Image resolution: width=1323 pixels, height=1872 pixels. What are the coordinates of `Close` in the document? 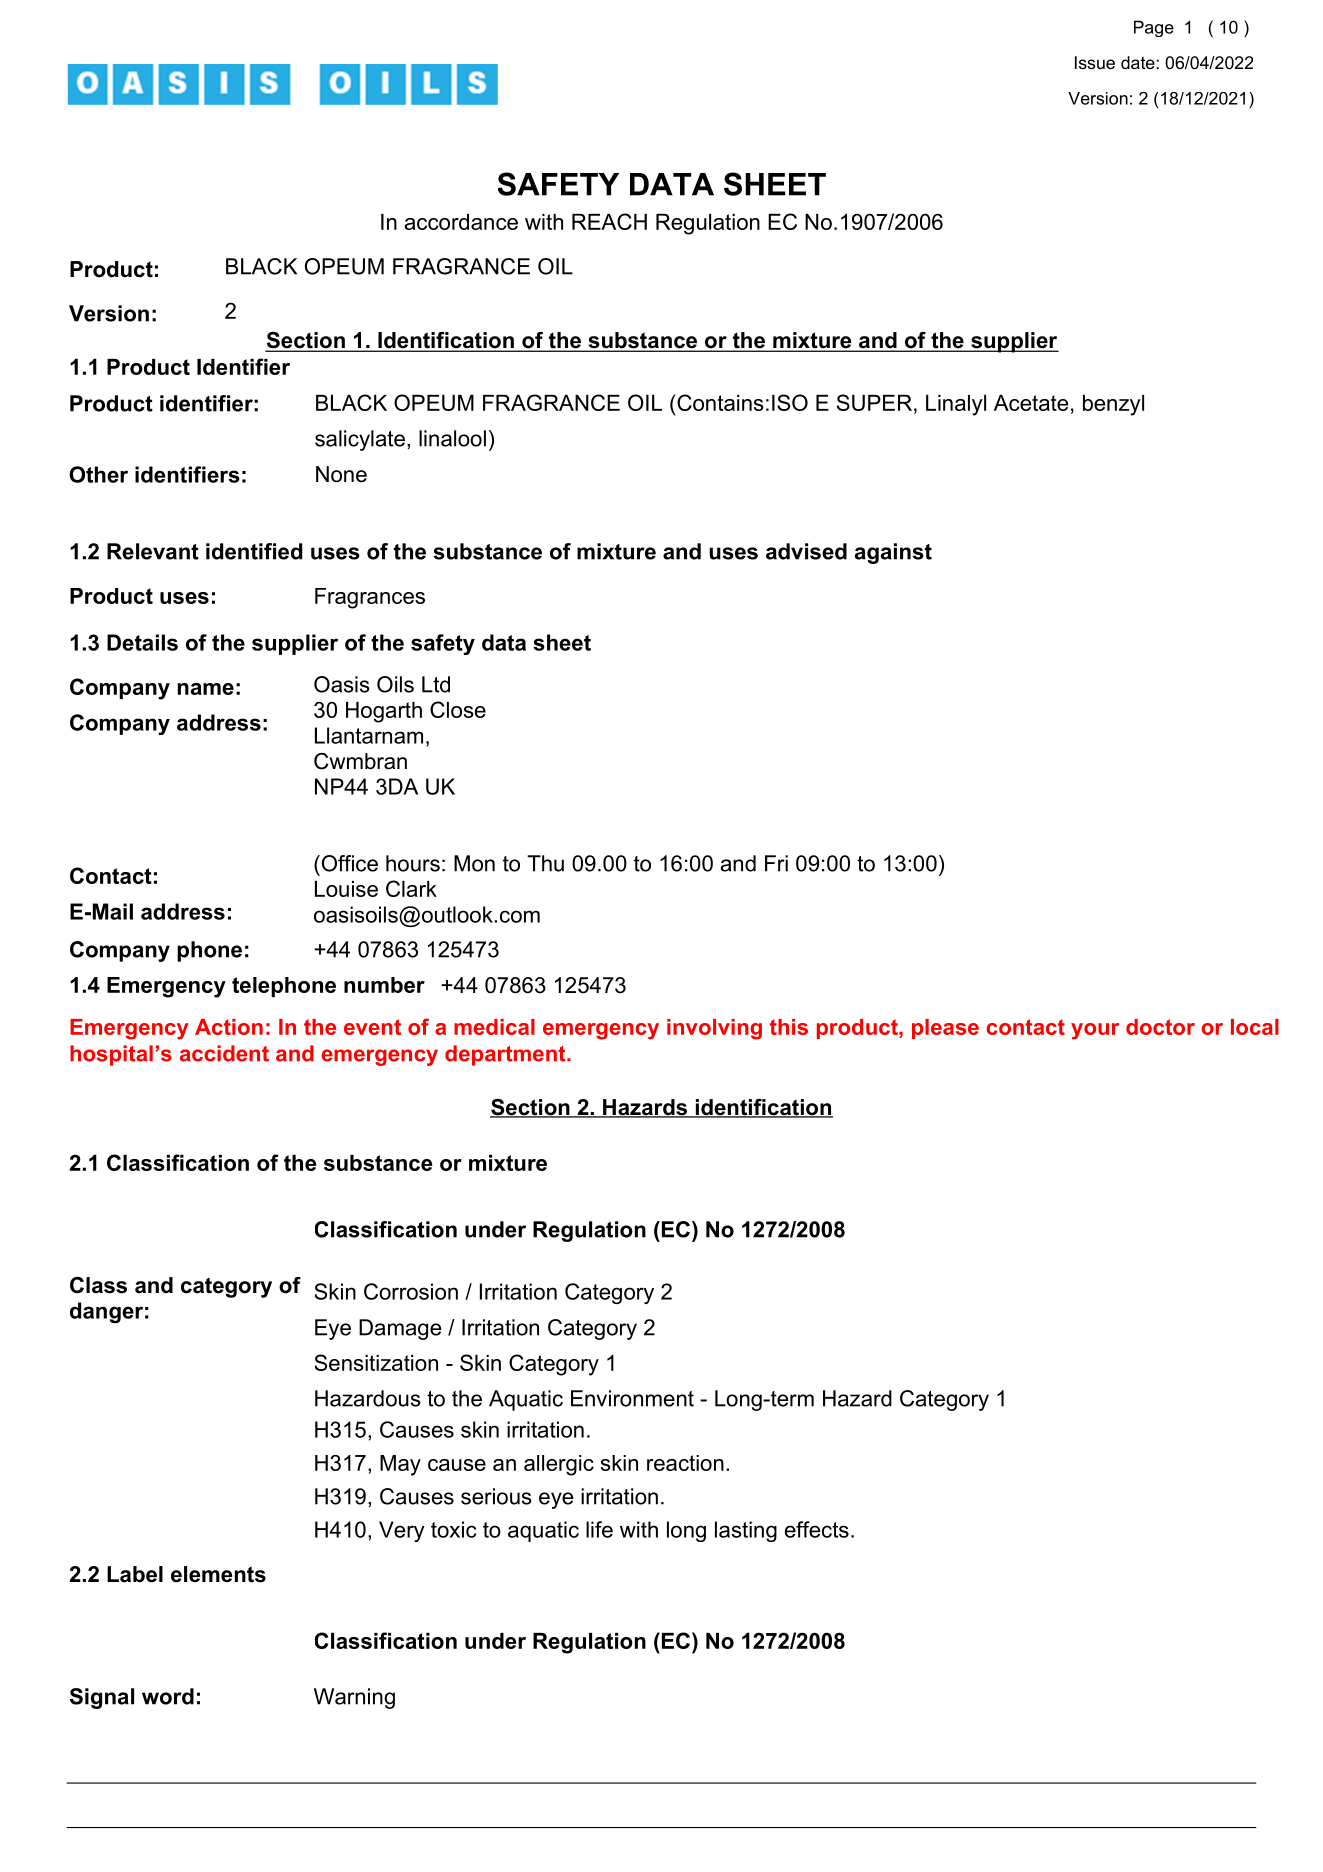 It's located at (458, 709).
